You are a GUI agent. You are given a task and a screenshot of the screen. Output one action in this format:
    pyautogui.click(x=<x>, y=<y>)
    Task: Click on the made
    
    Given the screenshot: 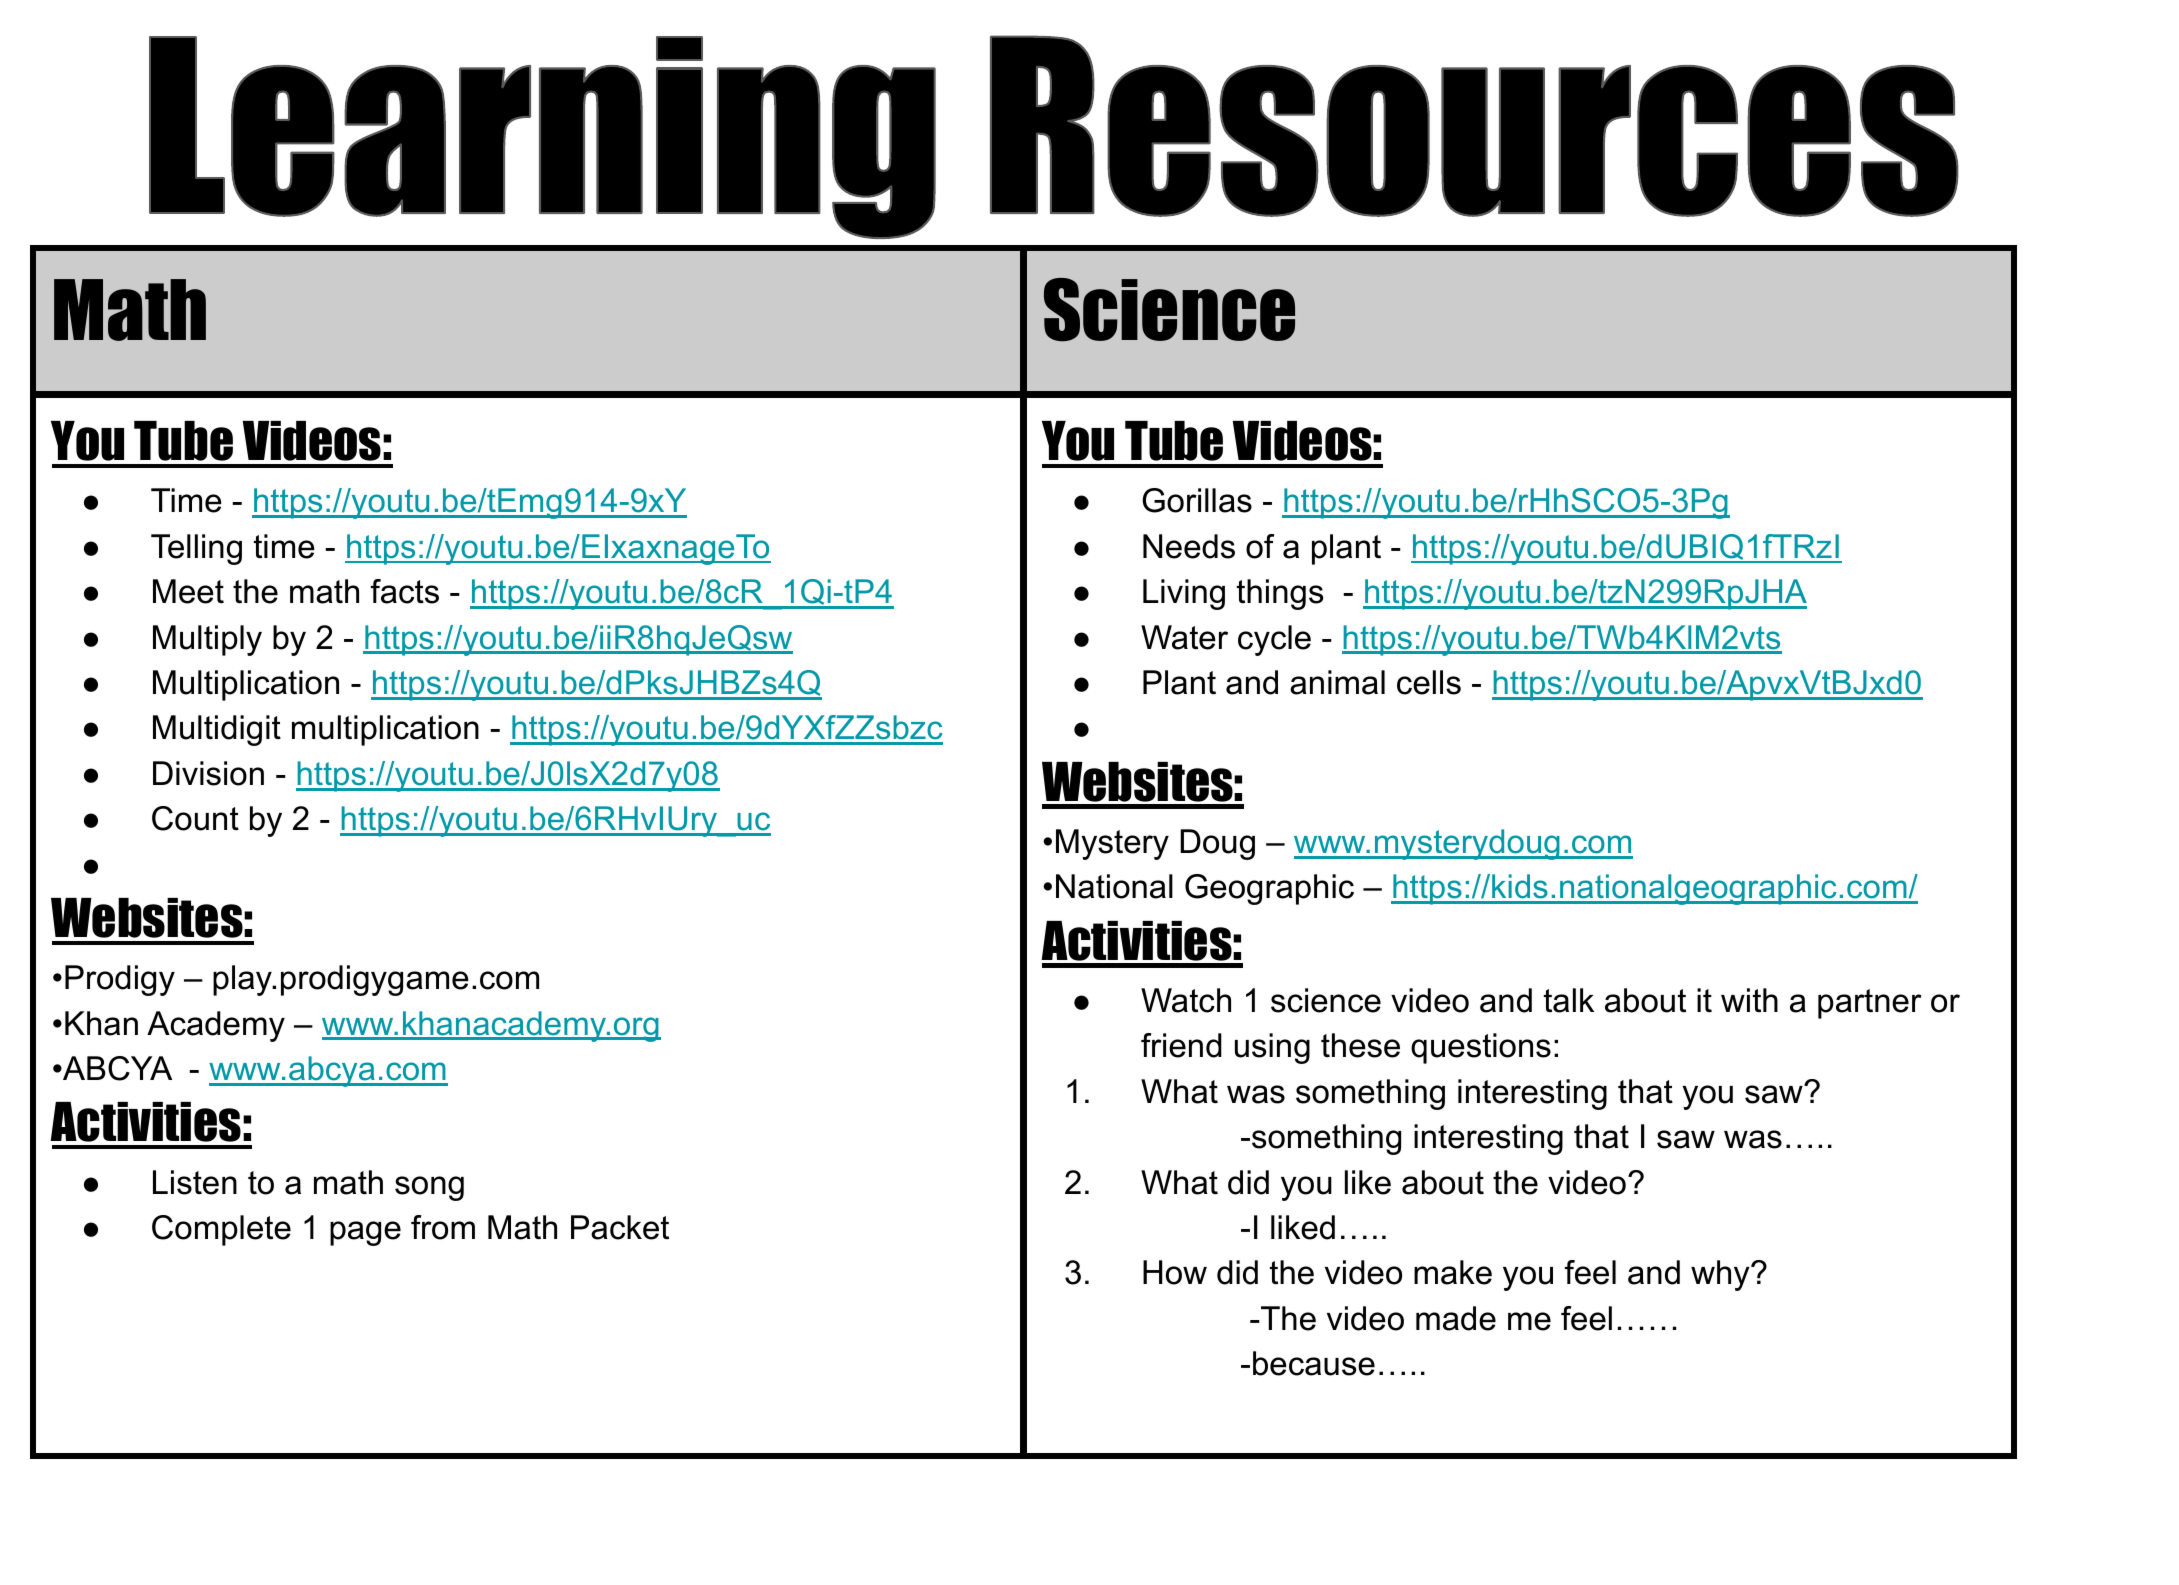 What is the action you would take?
    pyautogui.click(x=1456, y=1318)
